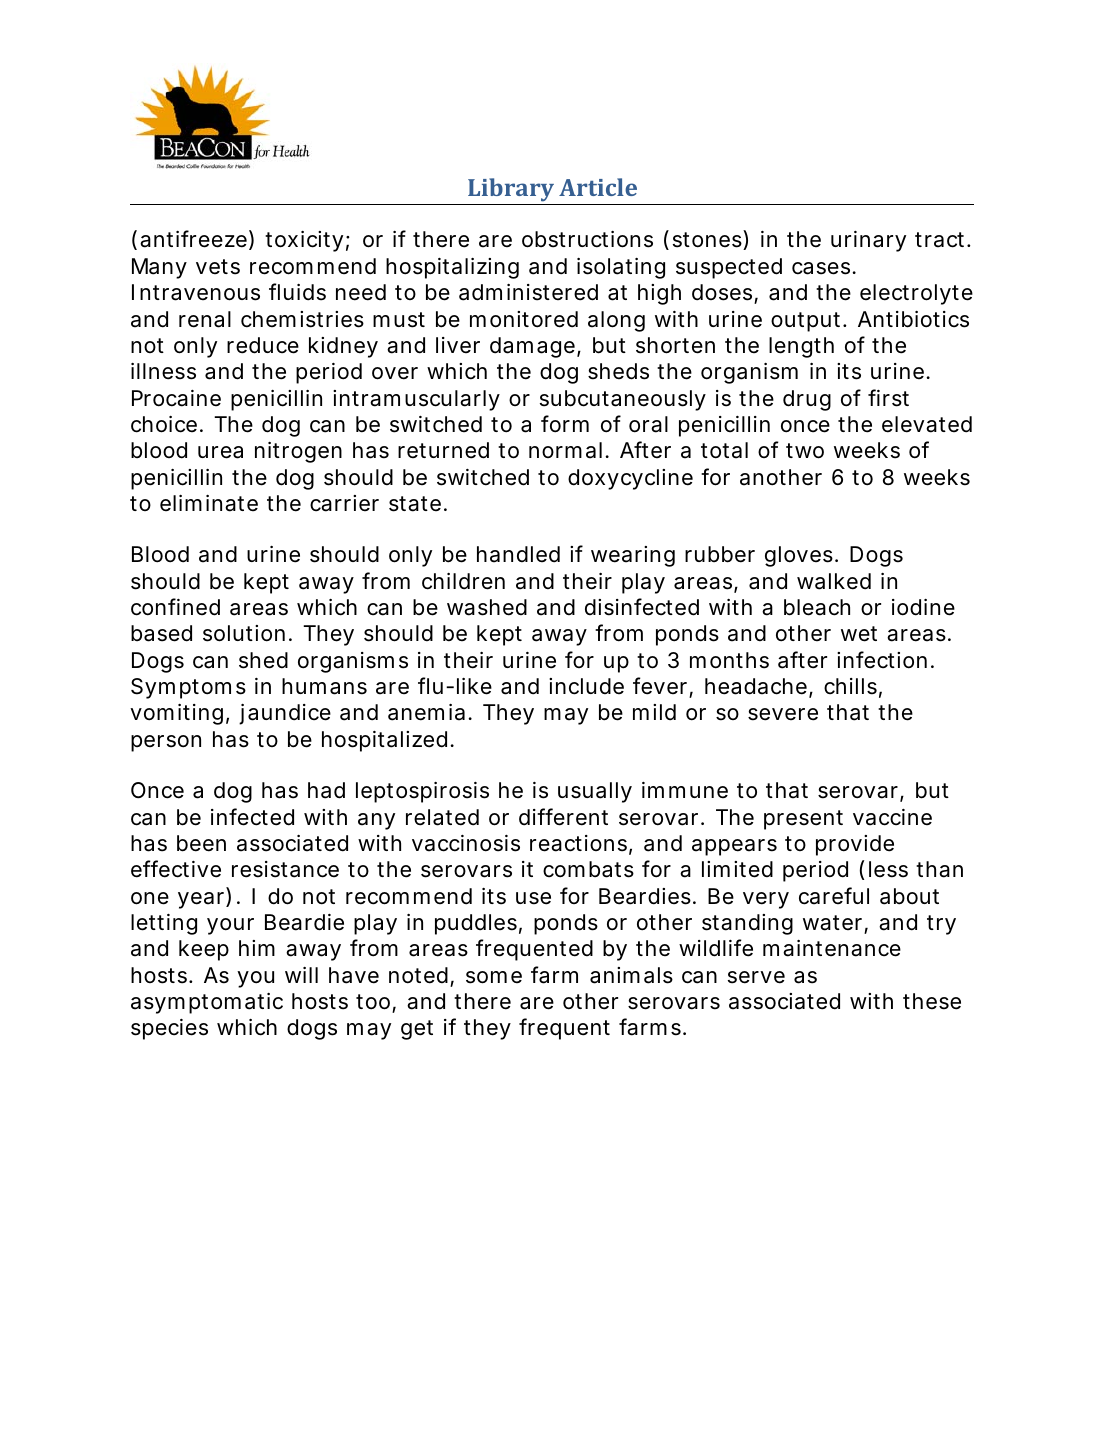 The width and height of the image is (1105, 1430). What do you see at coordinates (511, 190) in the image?
I see `Library` at bounding box center [511, 190].
